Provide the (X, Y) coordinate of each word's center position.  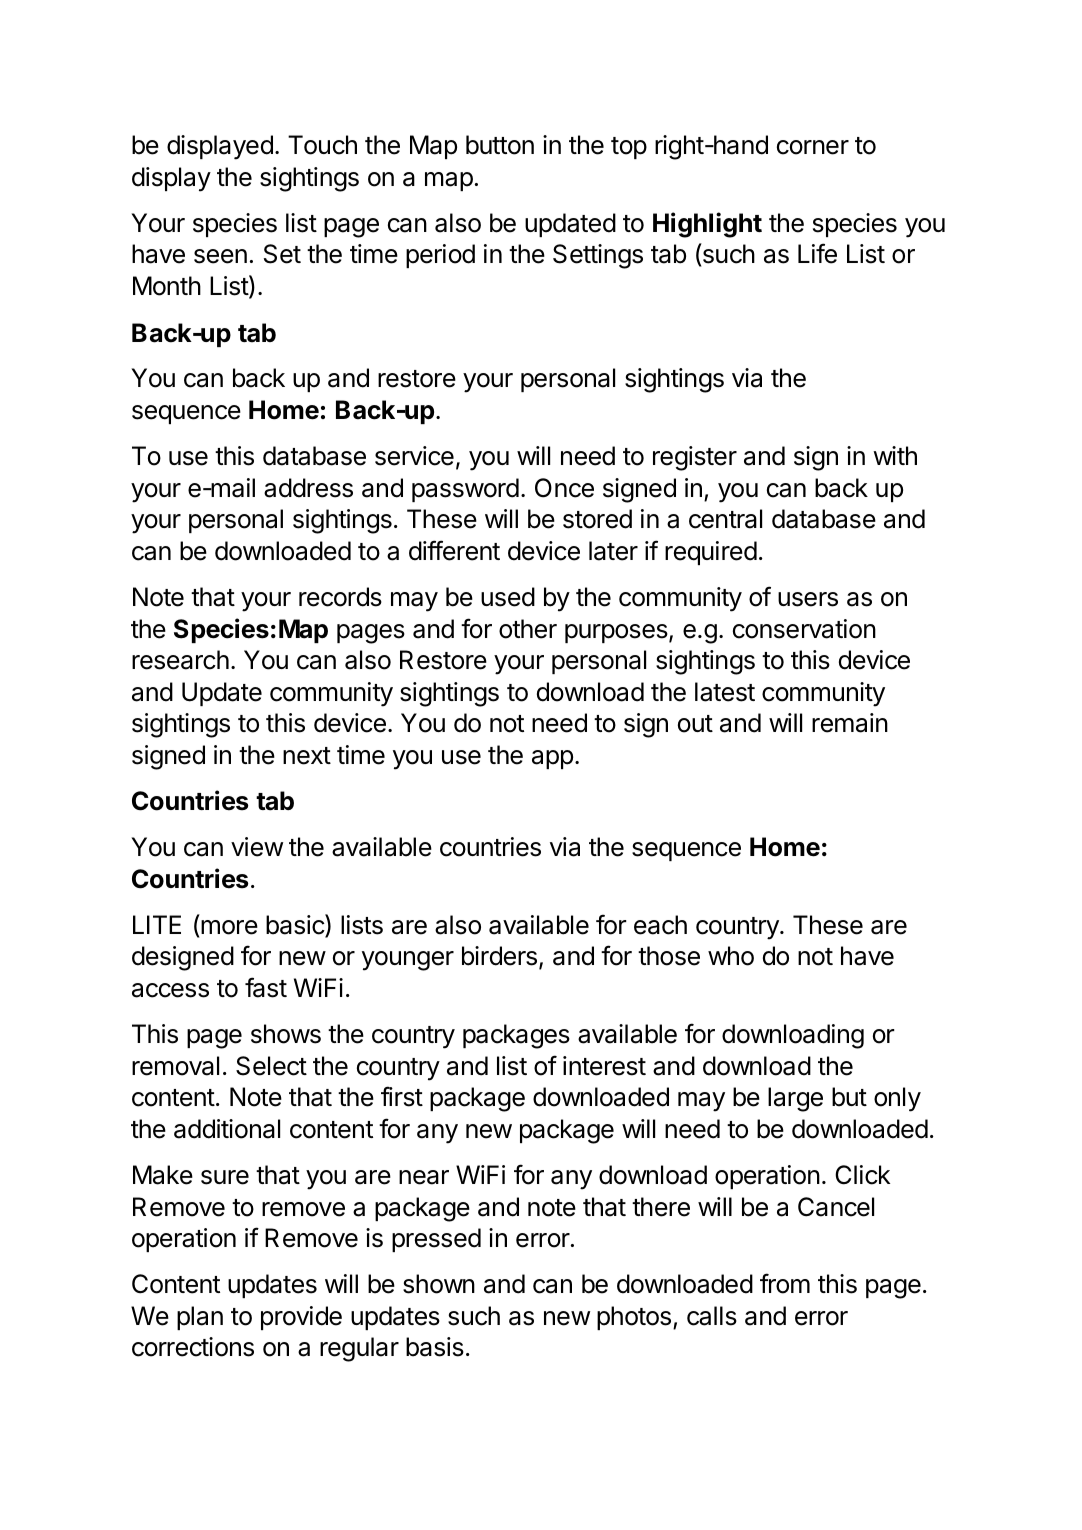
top (629, 148)
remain (850, 723)
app (552, 759)
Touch (322, 145)
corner (813, 147)
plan (200, 1318)
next (307, 756)
